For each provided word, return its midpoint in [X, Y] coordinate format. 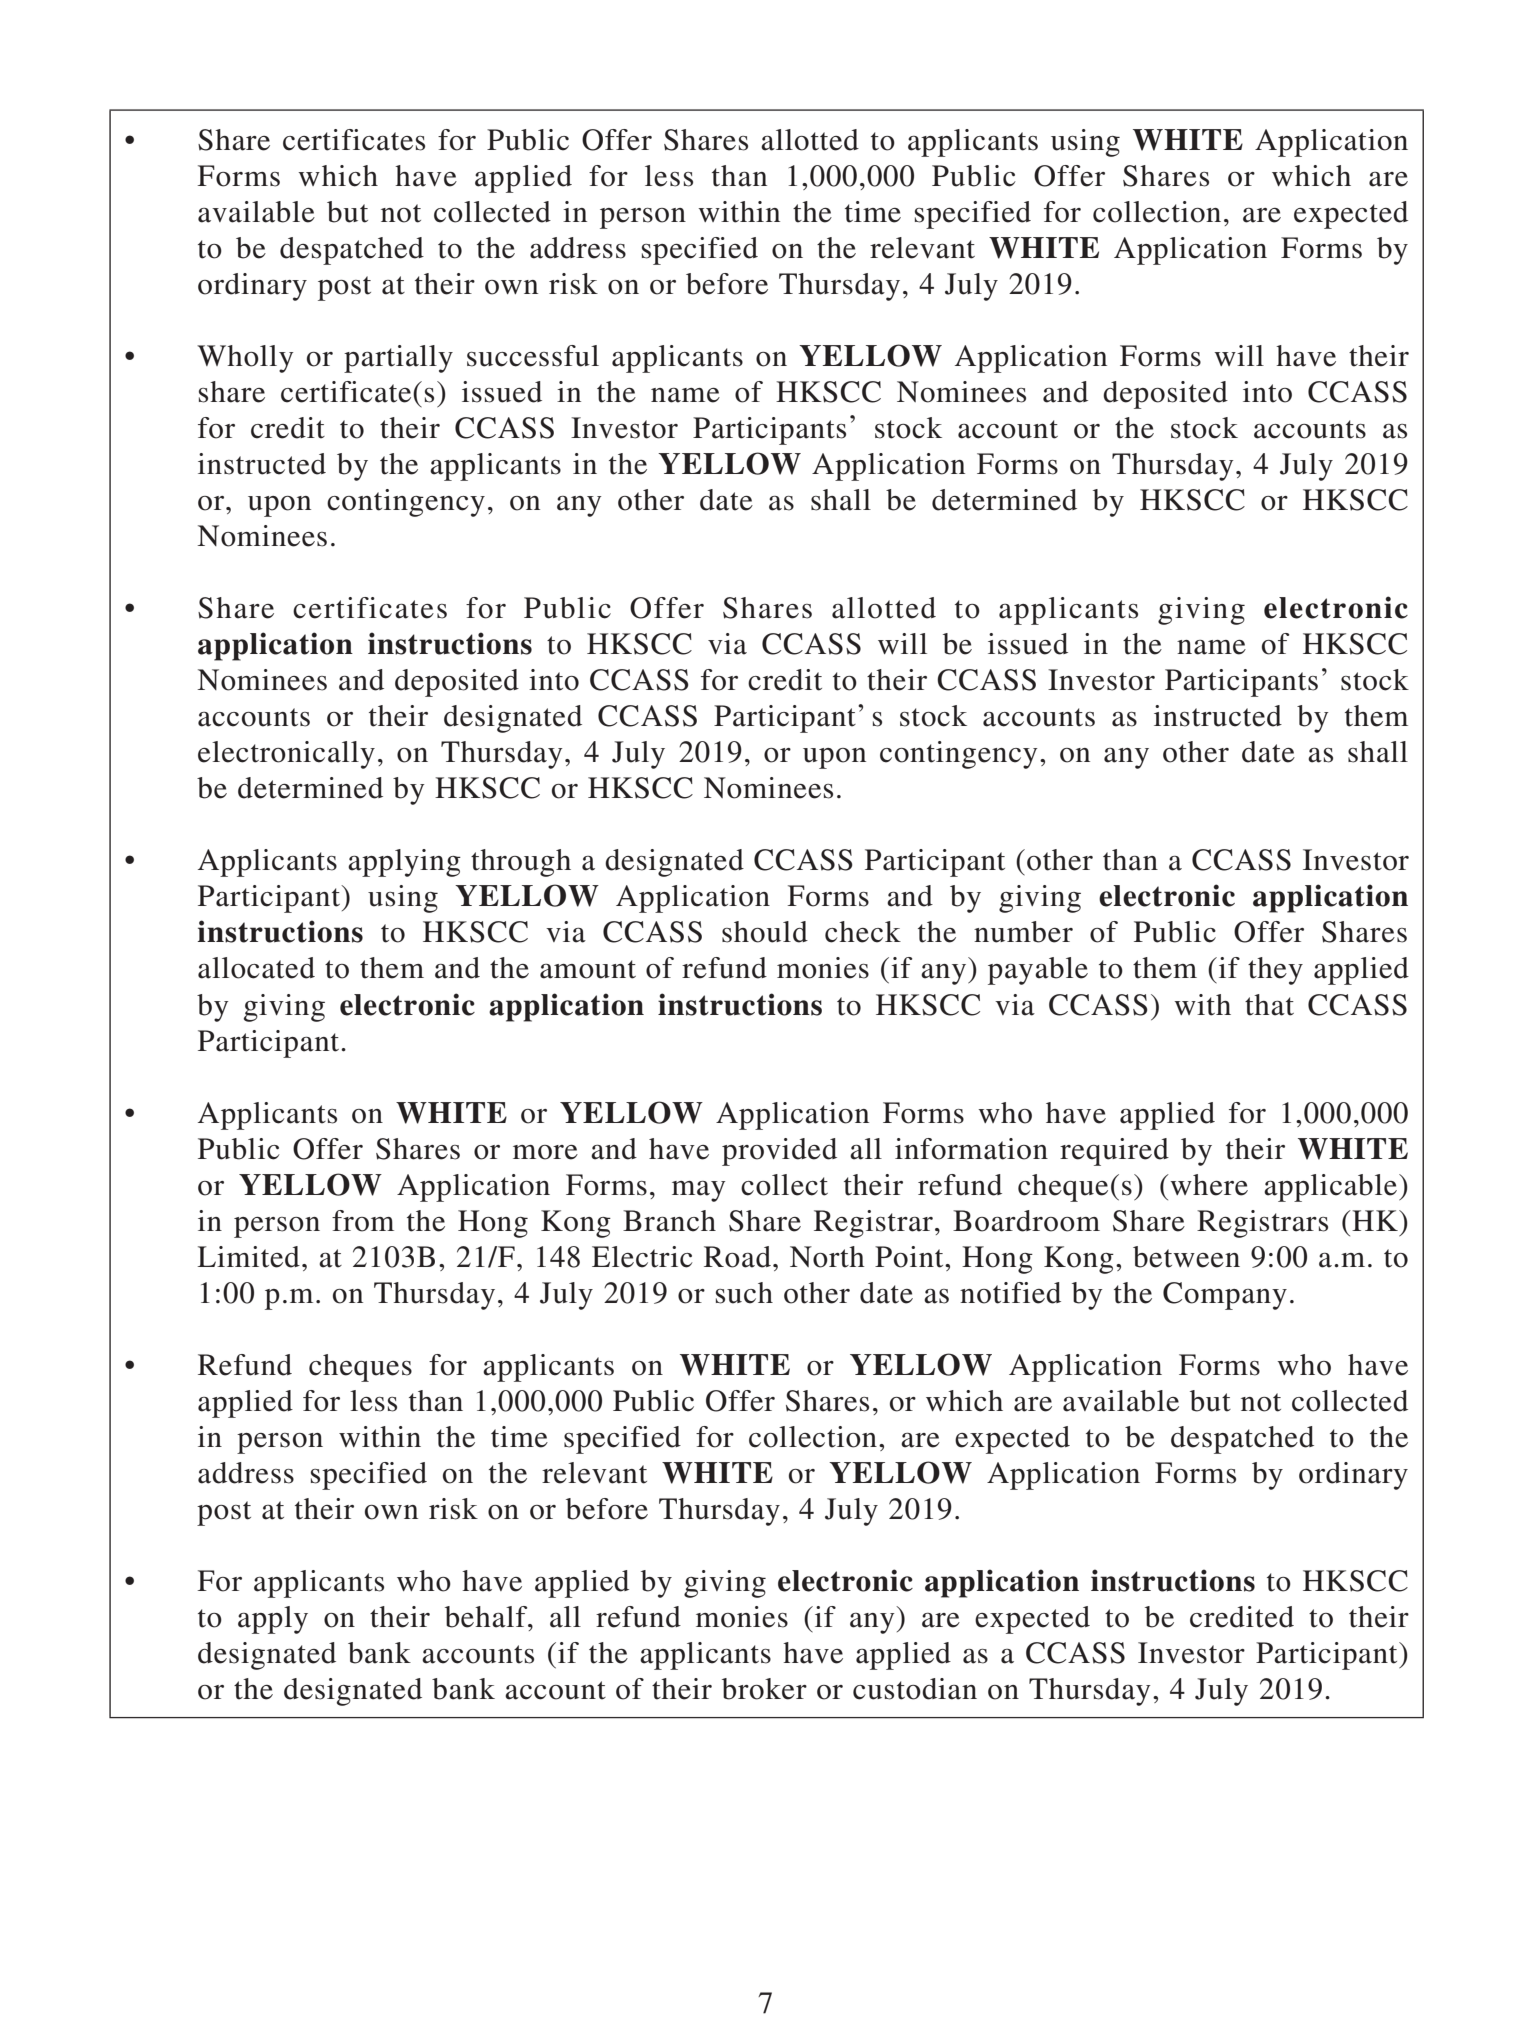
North [827, 1257]
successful [533, 356]
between [1186, 1257]
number [1023, 932]
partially [398, 359]
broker [764, 1689]
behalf [487, 1617]
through [521, 863]
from [363, 1221]
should [765, 932]
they [1275, 971]
